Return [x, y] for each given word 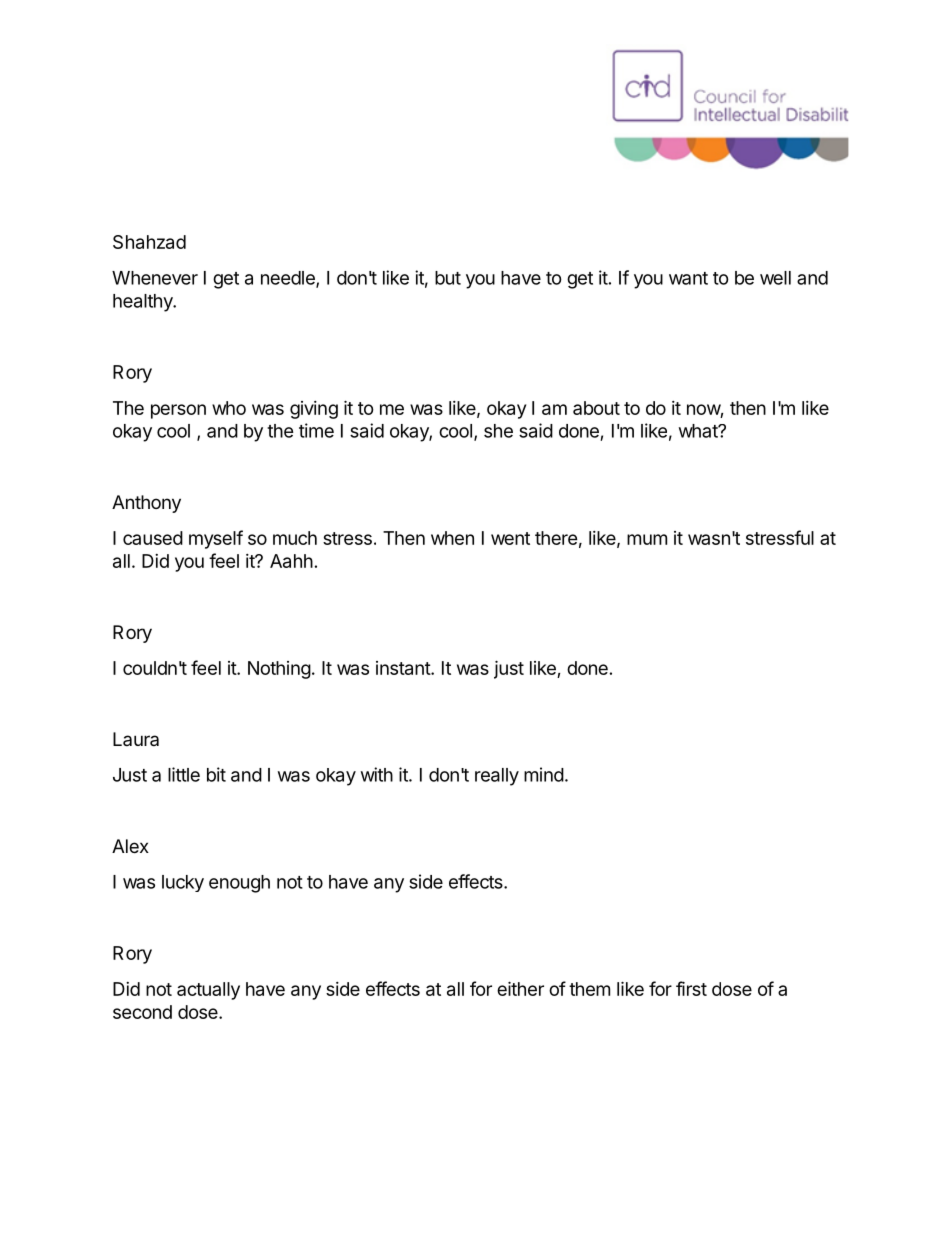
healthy [144, 303]
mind [544, 774]
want [688, 278]
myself [216, 539]
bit [216, 774]
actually [208, 991]
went [510, 538]
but [448, 278]
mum [647, 539]
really [497, 777]
